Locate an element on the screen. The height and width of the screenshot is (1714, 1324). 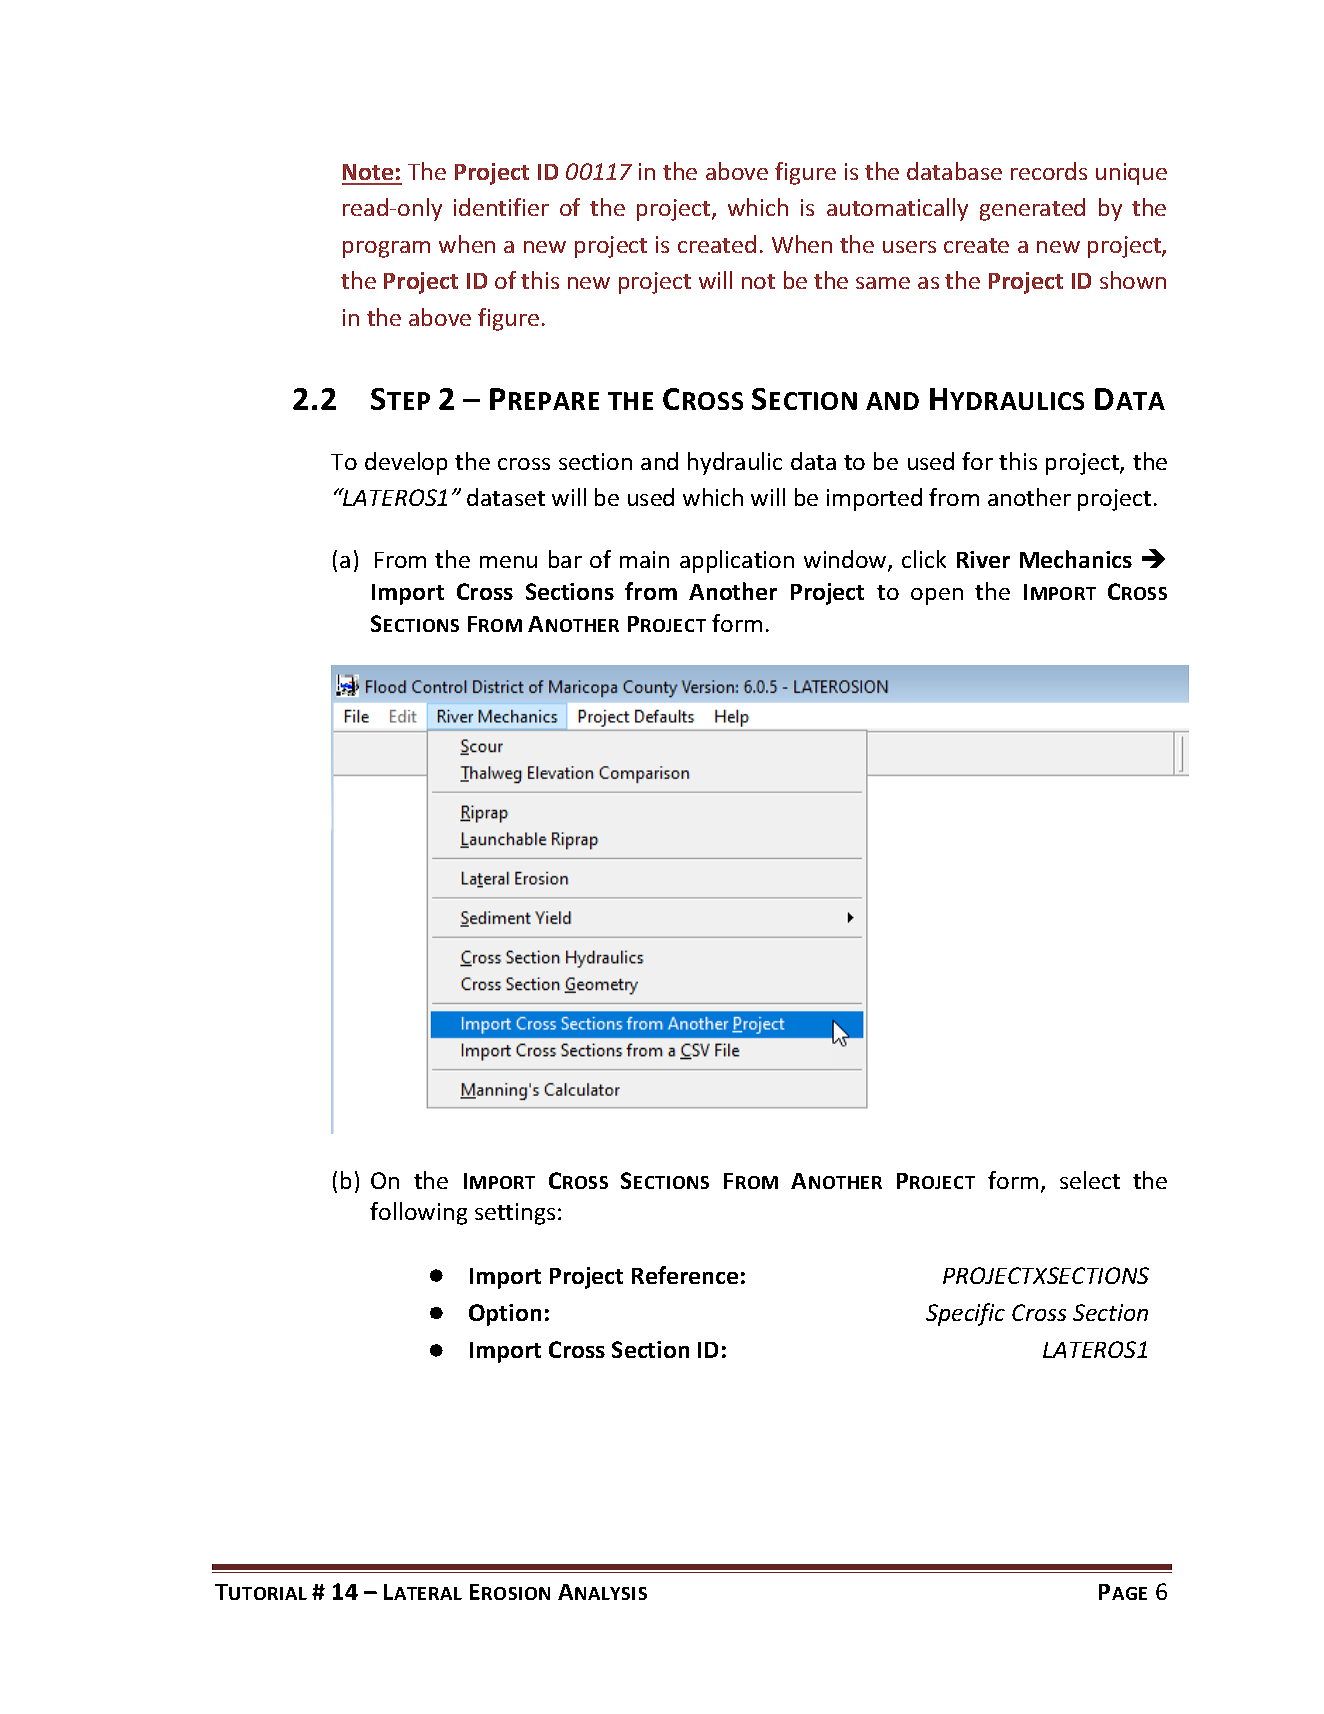
automatically is located at coordinates (897, 209).
